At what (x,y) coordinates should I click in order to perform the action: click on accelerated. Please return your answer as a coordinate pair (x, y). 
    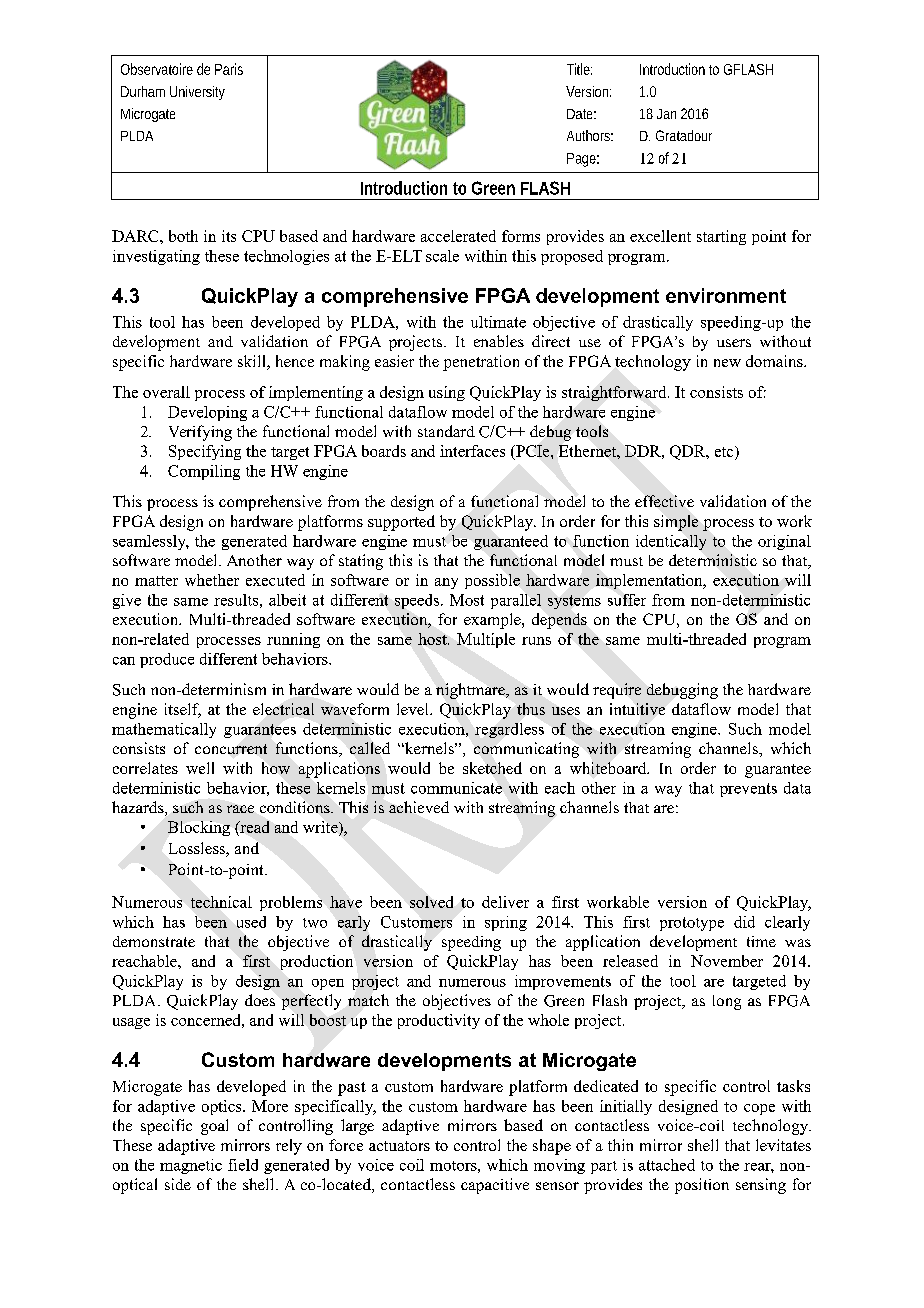
    Looking at the image, I should click on (458, 236).
